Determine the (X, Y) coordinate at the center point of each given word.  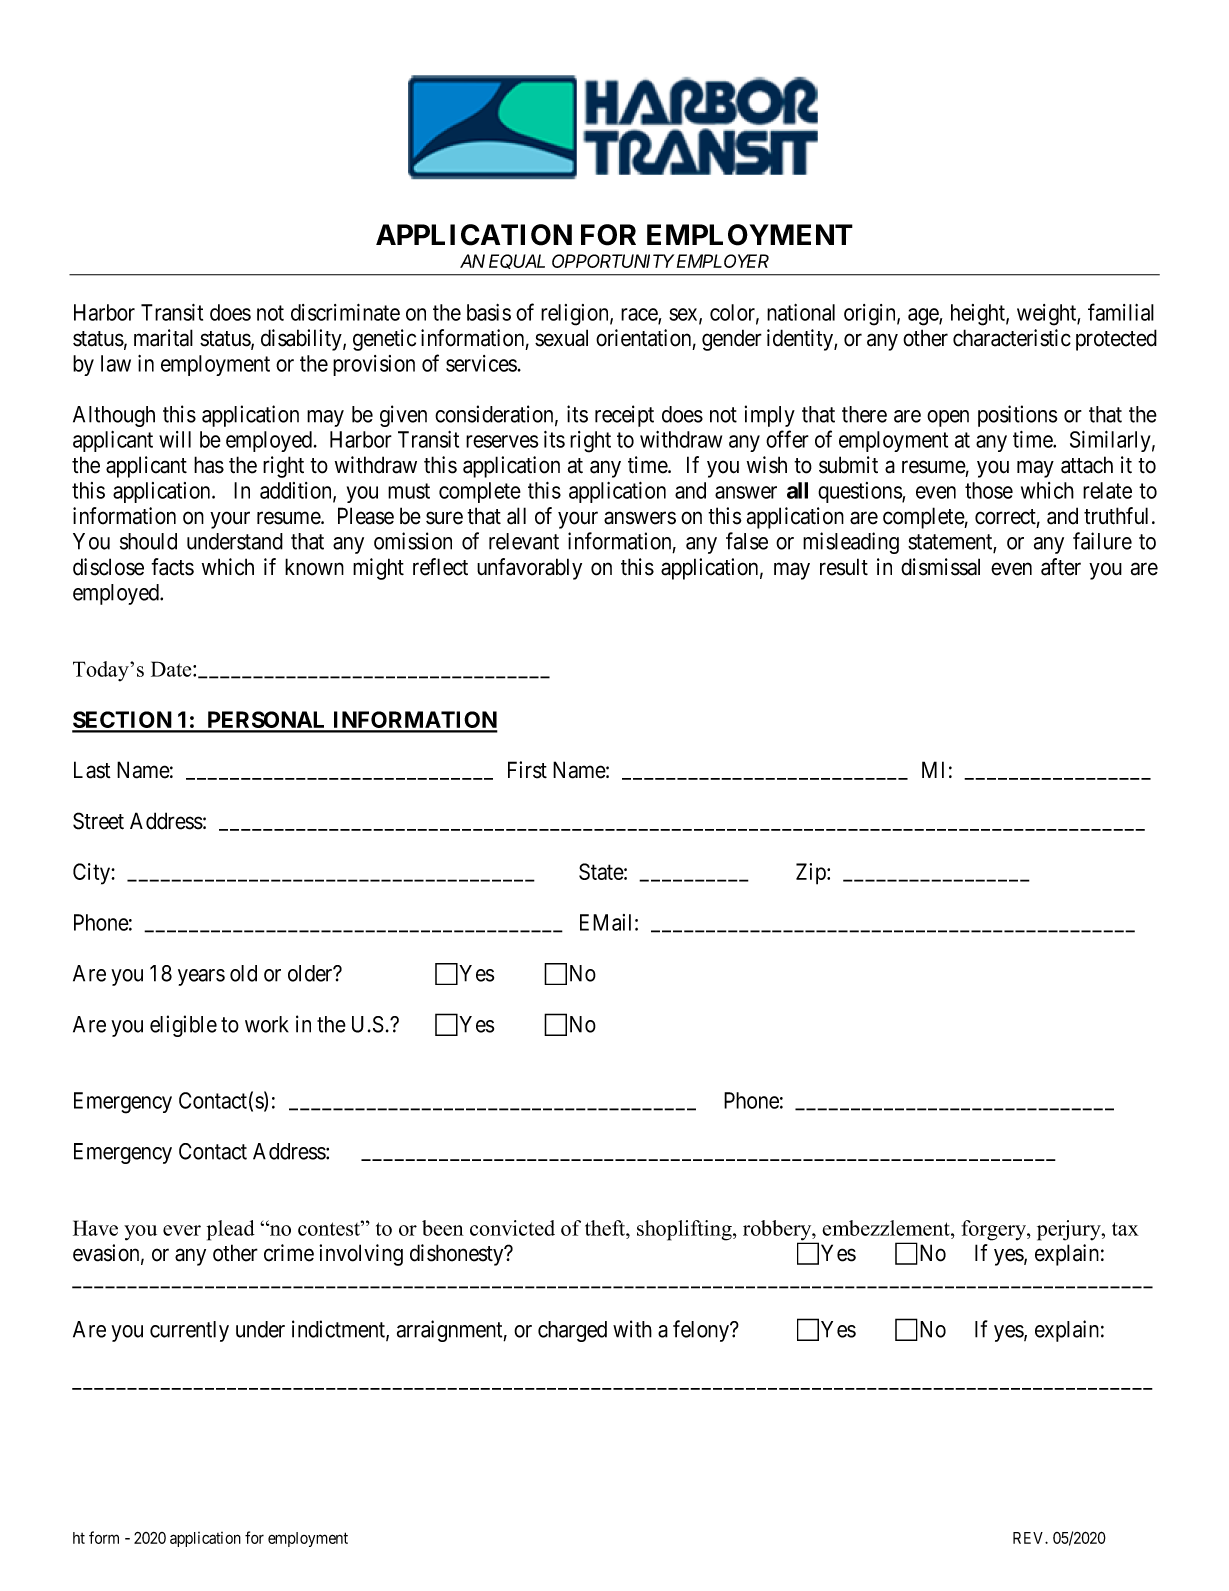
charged (572, 1331)
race (640, 315)
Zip (812, 874)
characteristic (1012, 338)
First (527, 770)
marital (163, 338)
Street (98, 821)
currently (189, 1331)
